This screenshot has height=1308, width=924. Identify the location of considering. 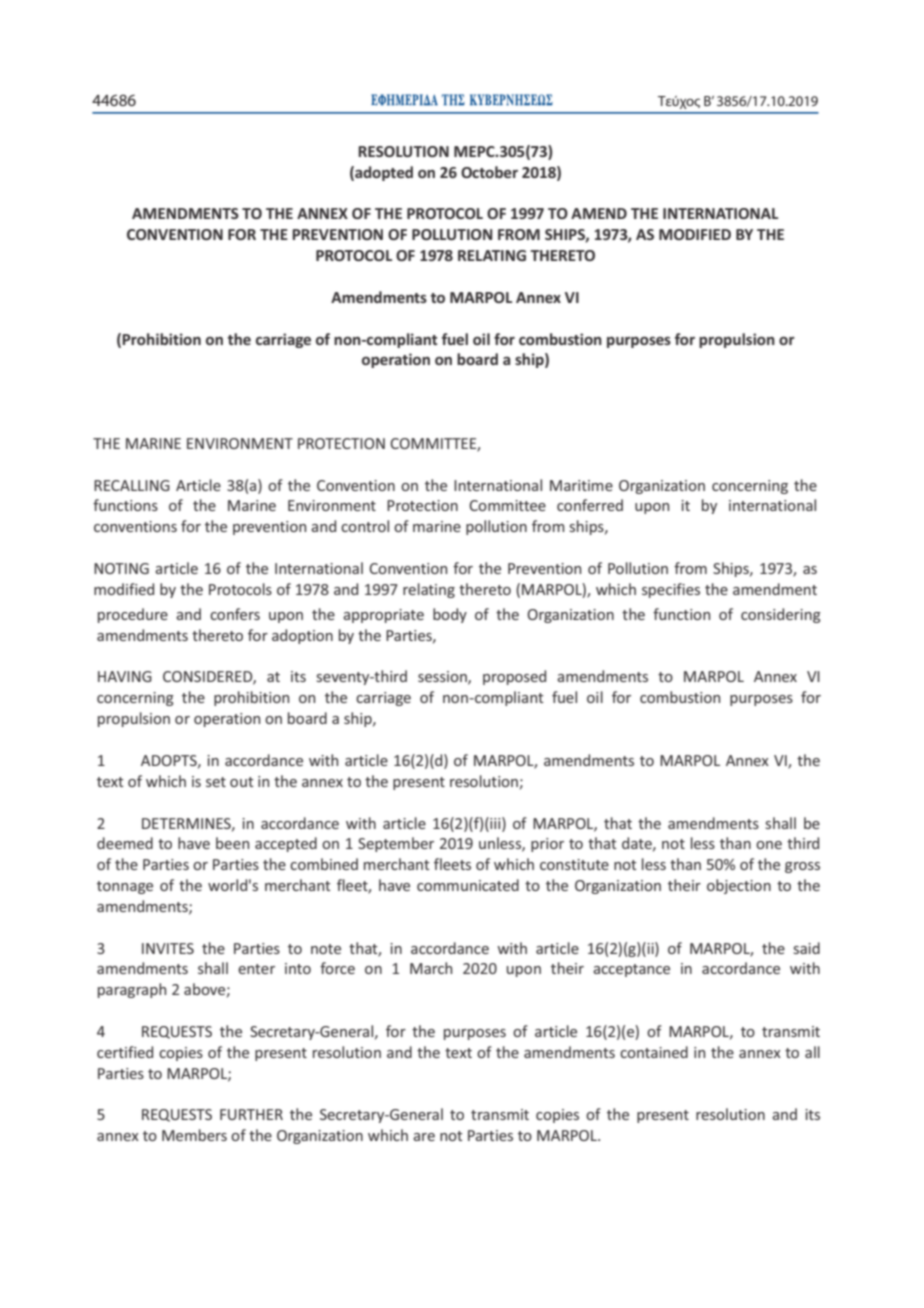
(781, 615).
